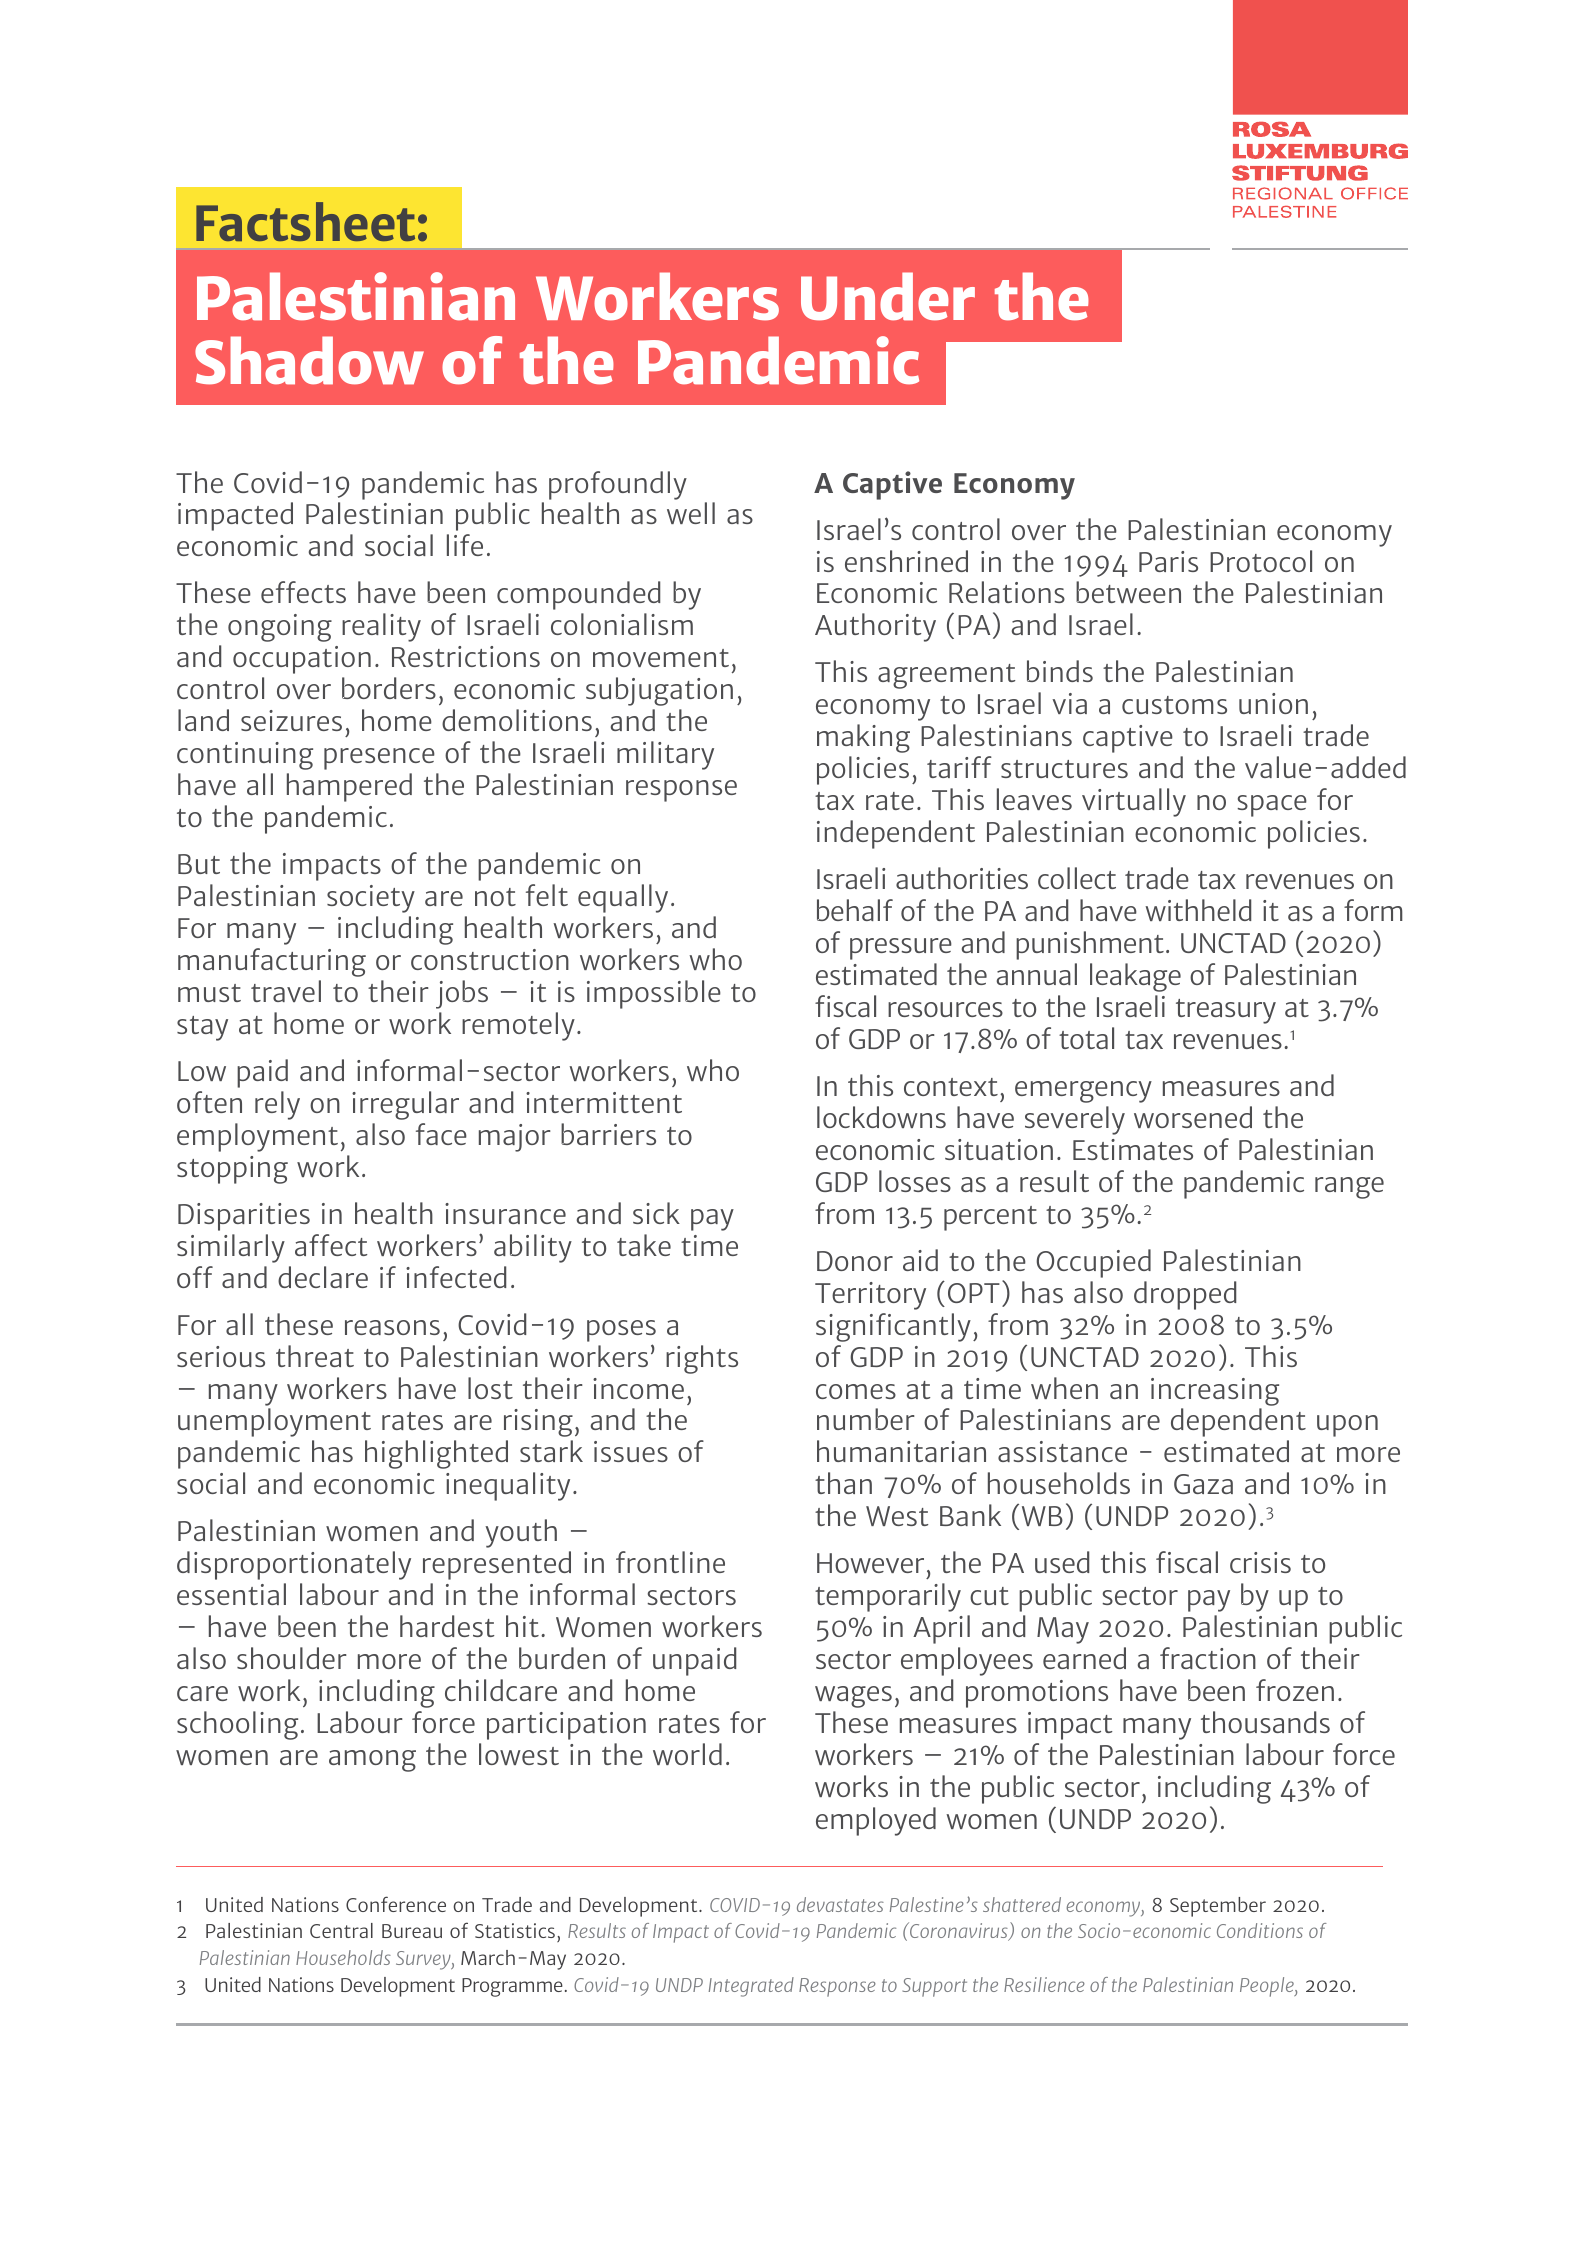  What do you see at coordinates (855, 910) in the image?
I see `behalf` at bounding box center [855, 910].
